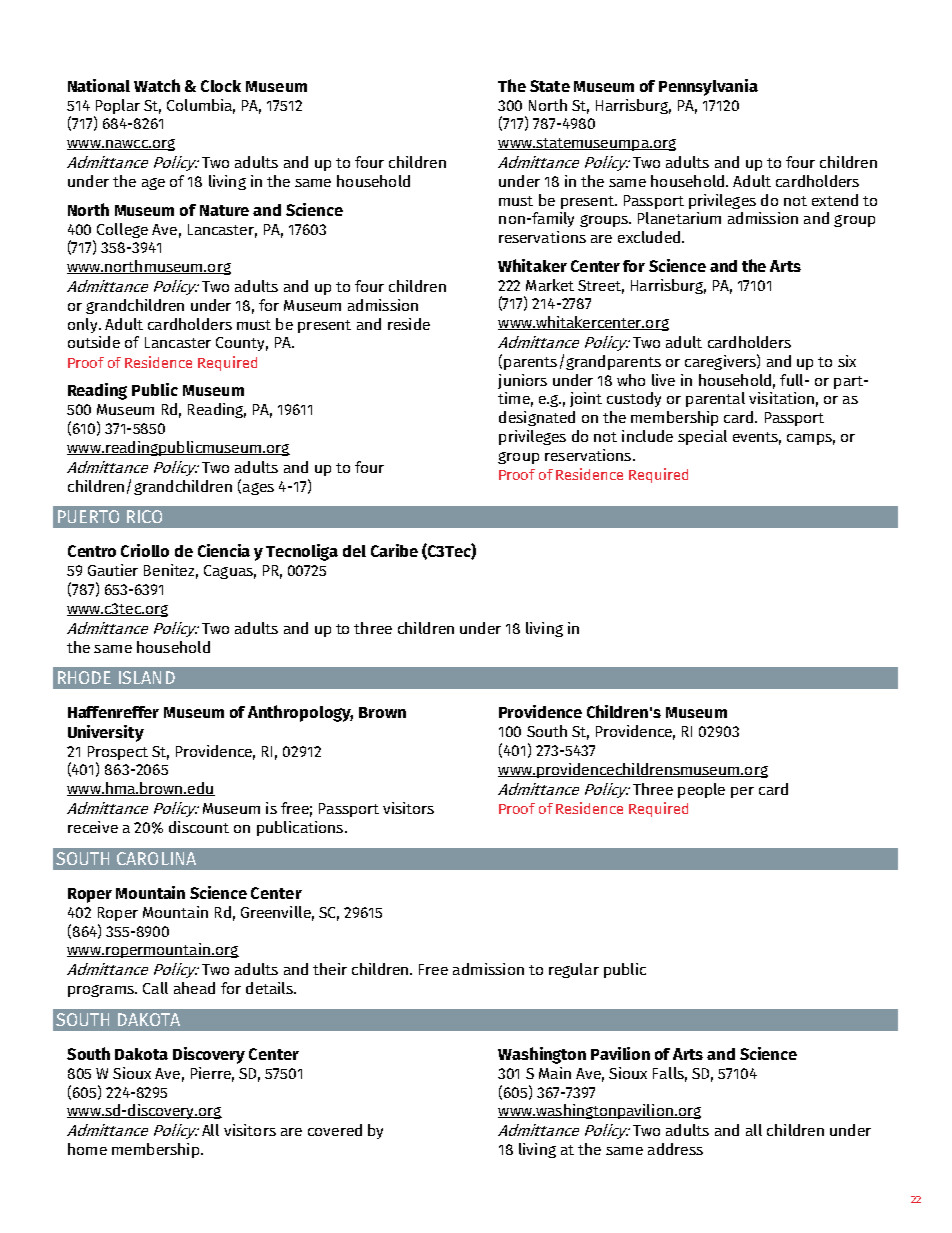 This screenshot has height=1233, width=952. Describe the element at coordinates (157, 85) in the screenshot. I see `Watch` at that location.
